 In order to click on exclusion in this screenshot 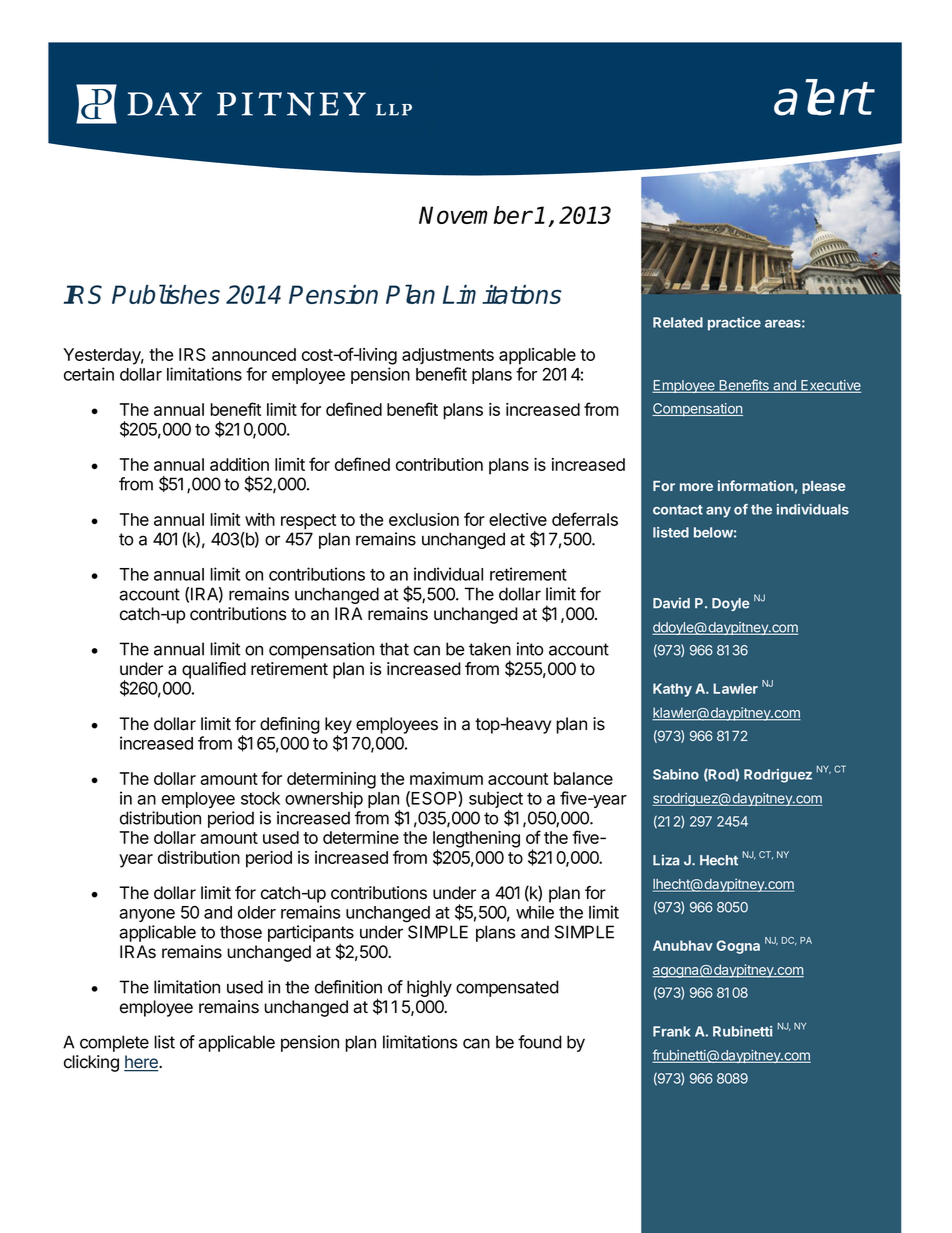, I will do `click(424, 519)`.
